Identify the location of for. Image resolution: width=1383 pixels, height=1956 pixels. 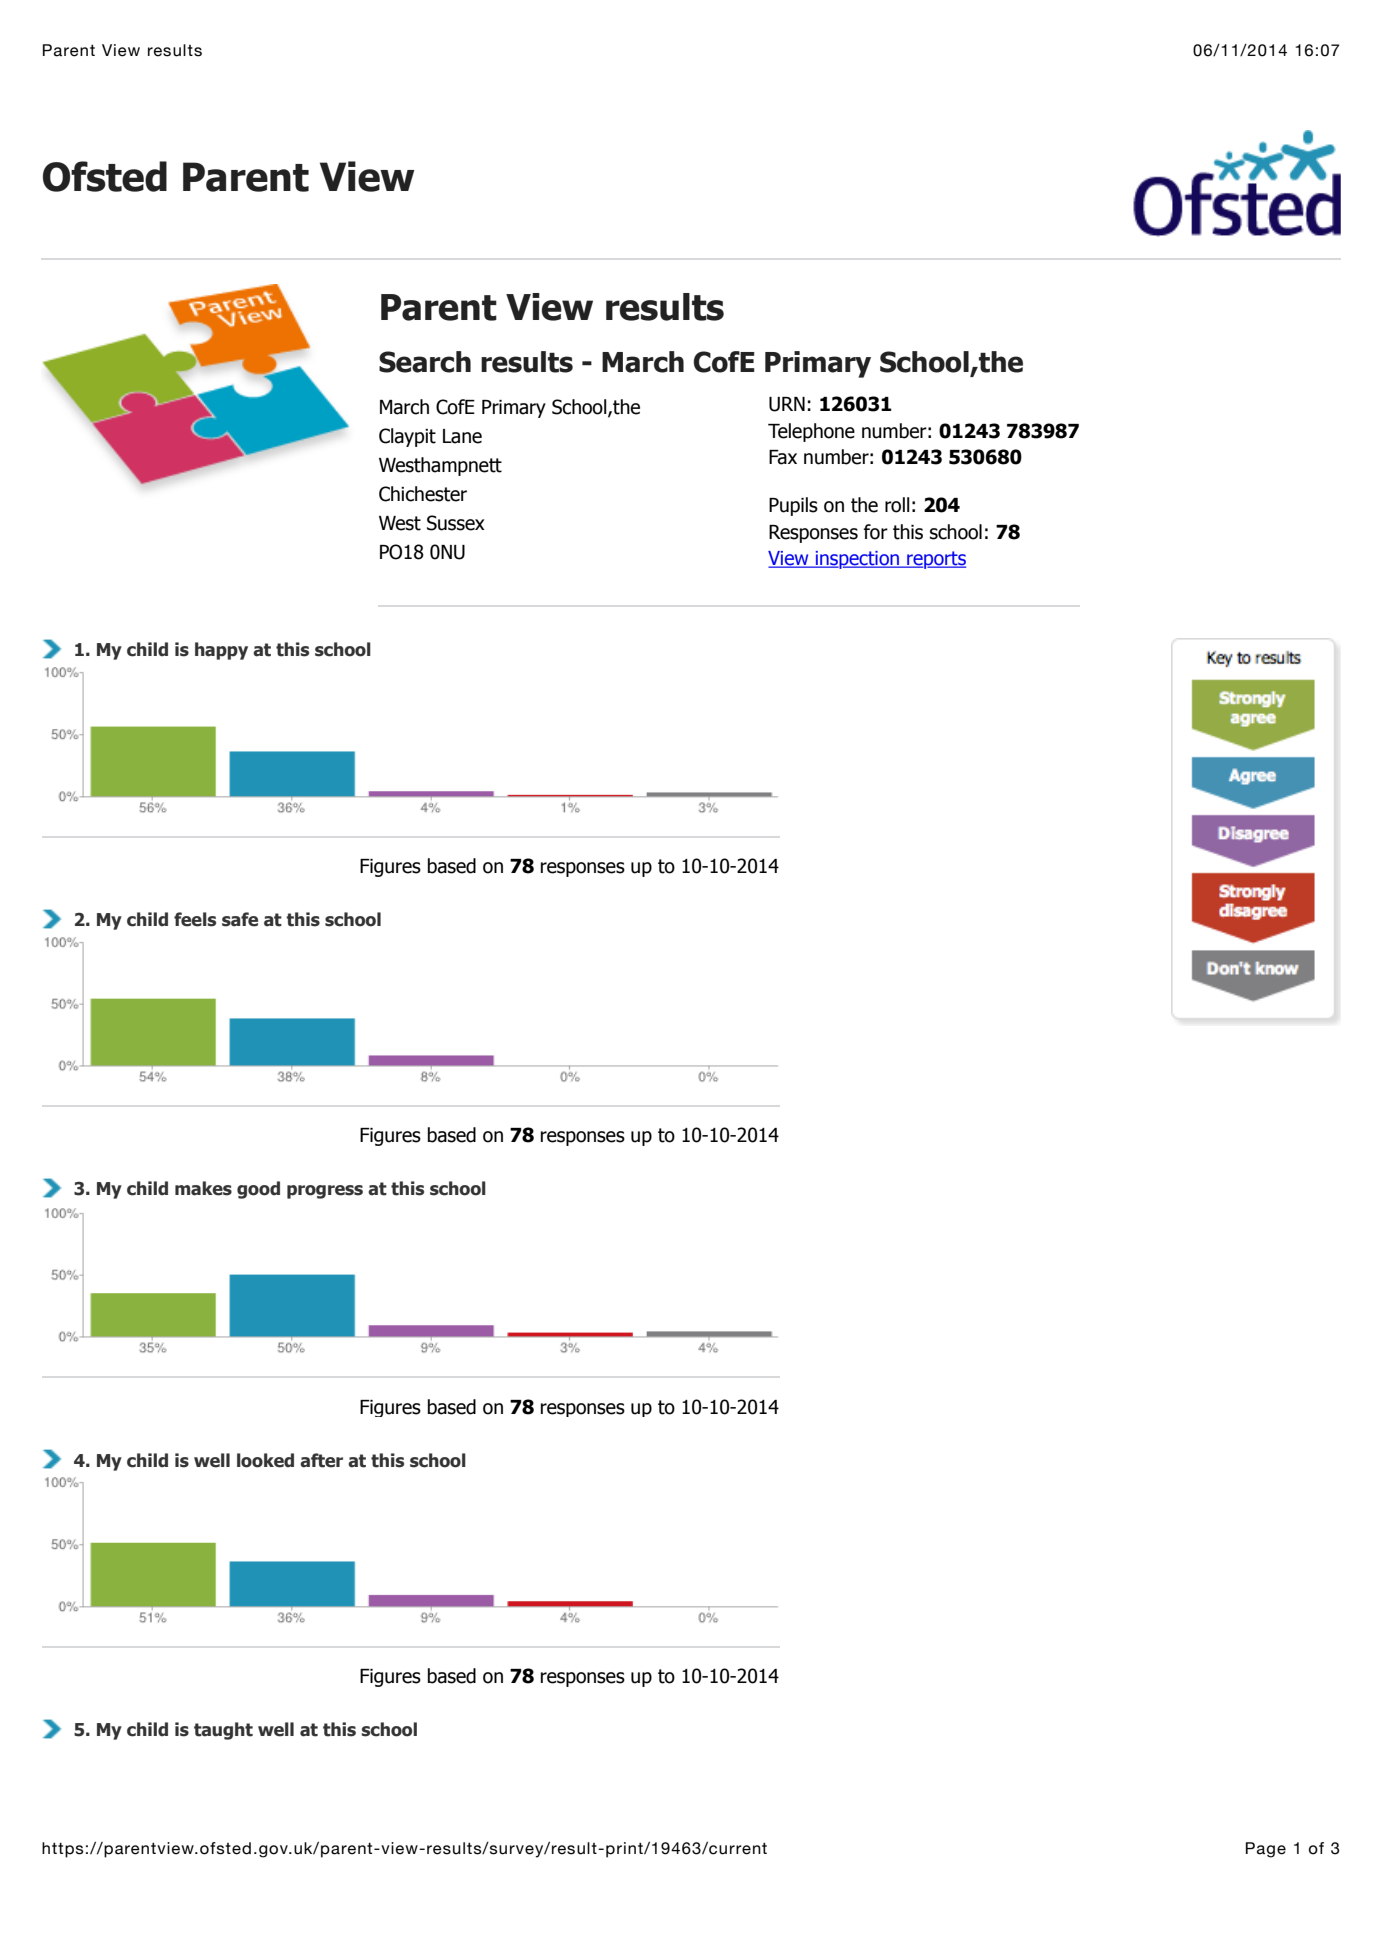
(876, 532).
